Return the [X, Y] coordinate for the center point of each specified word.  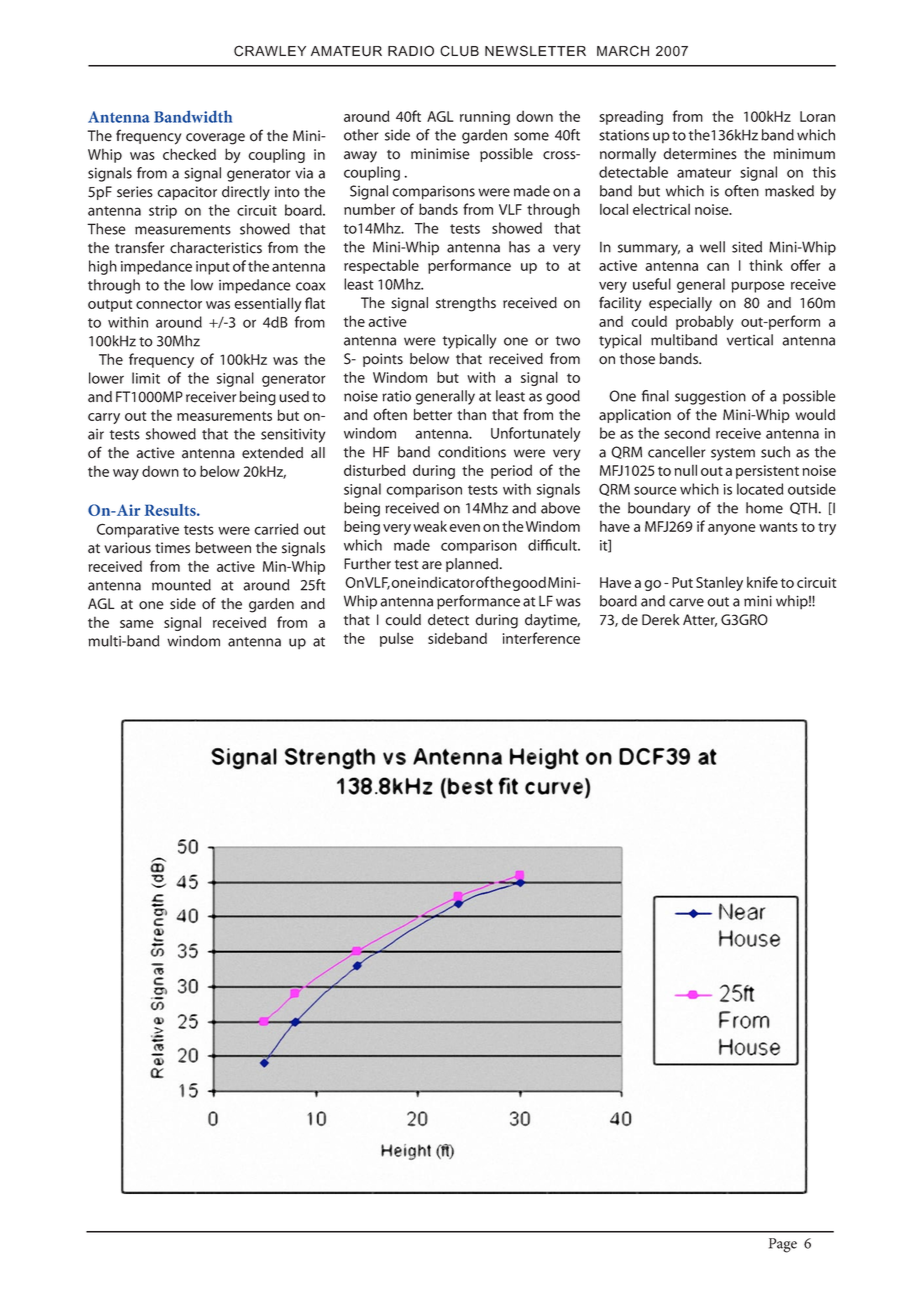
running [485, 118]
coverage [215, 139]
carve [686, 602]
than [471, 415]
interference [541, 638]
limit [146, 378]
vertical [750, 340]
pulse [397, 640]
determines [700, 154]
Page [783, 1245]
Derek [661, 620]
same [137, 624]
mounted [181, 585]
